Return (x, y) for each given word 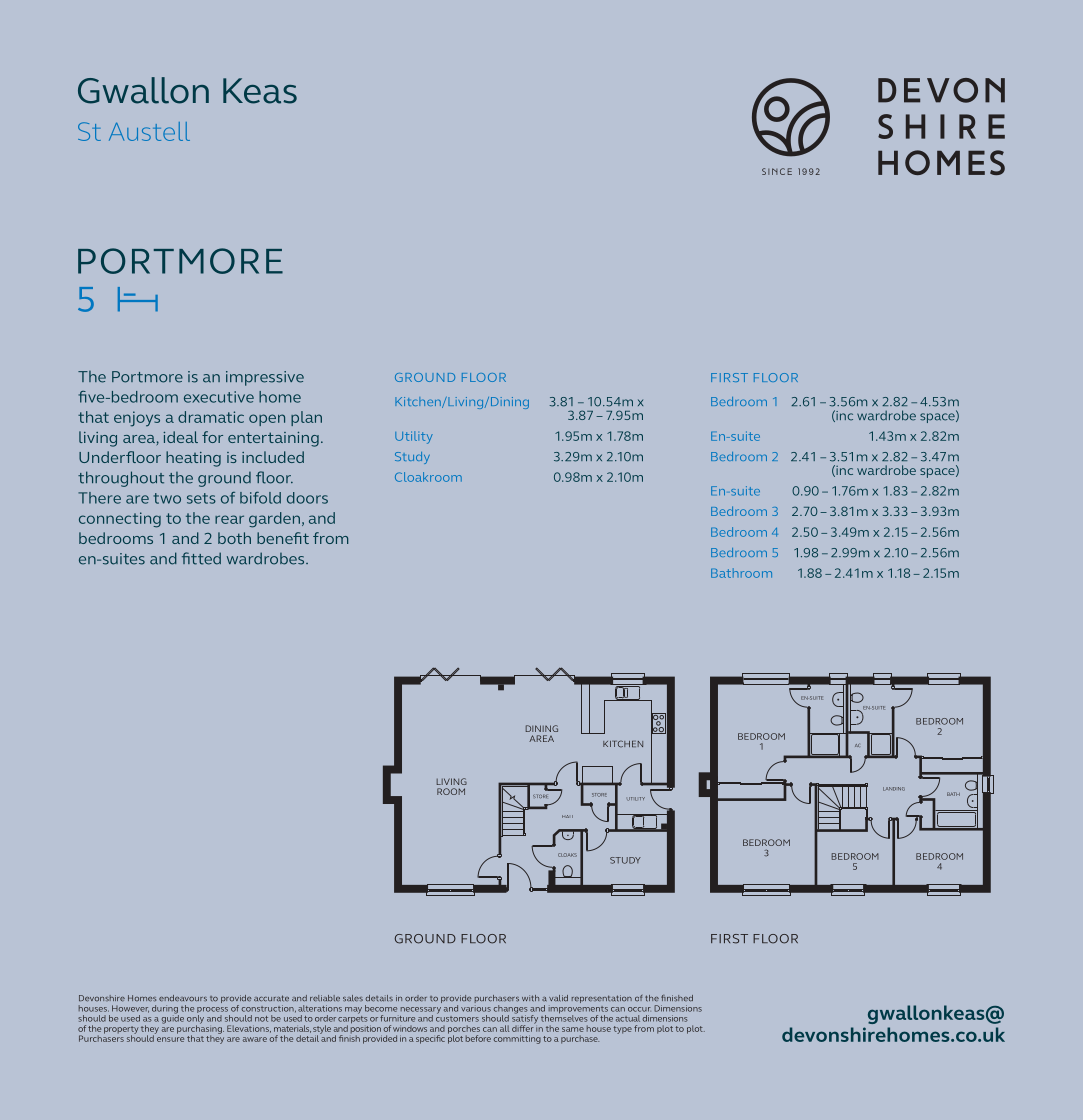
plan (306, 418)
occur (639, 1009)
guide (172, 1018)
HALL (567, 816)
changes (511, 1010)
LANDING (894, 789)
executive (219, 397)
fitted (201, 558)
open (267, 420)
